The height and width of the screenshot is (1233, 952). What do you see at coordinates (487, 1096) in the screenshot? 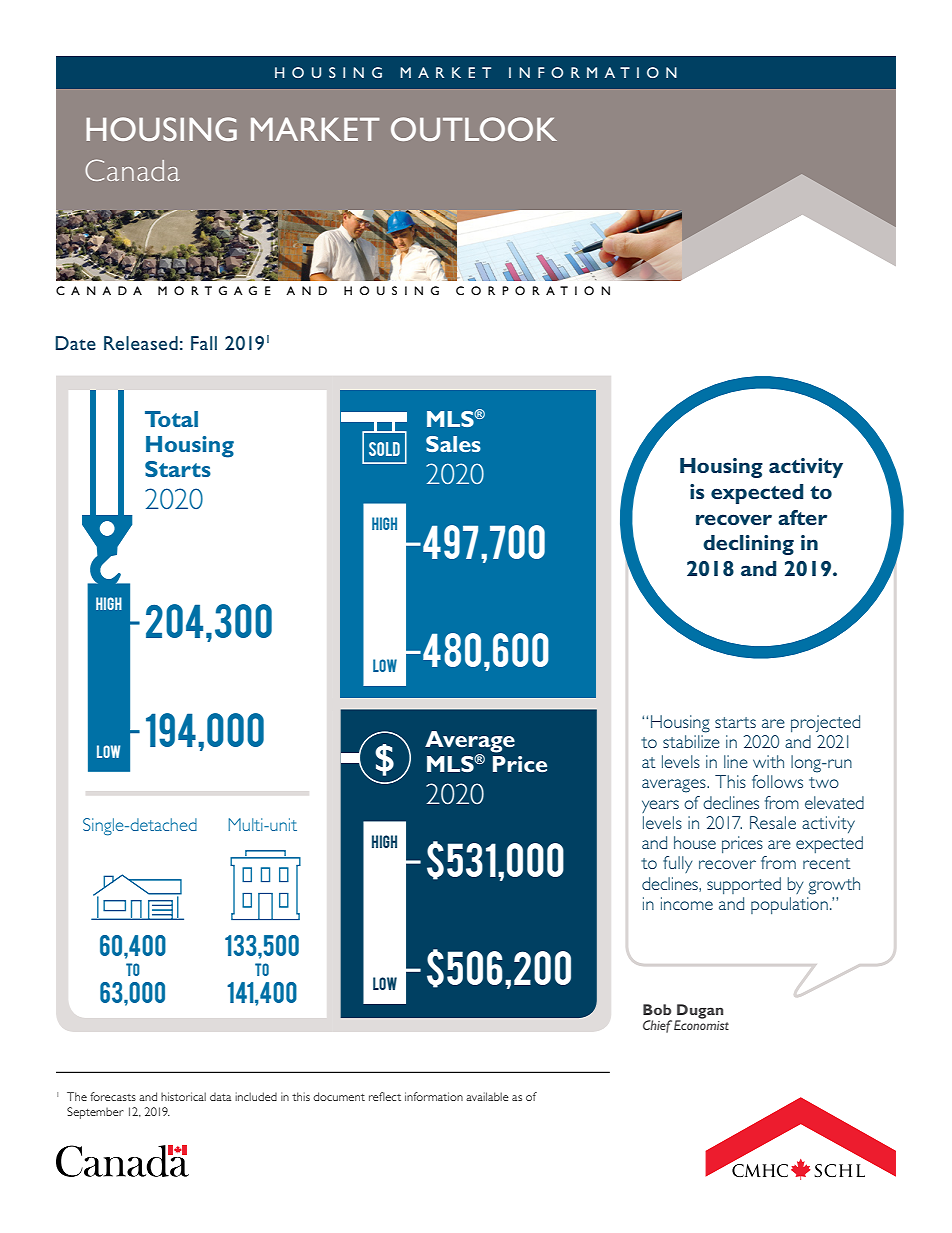
I see `available` at bounding box center [487, 1096].
